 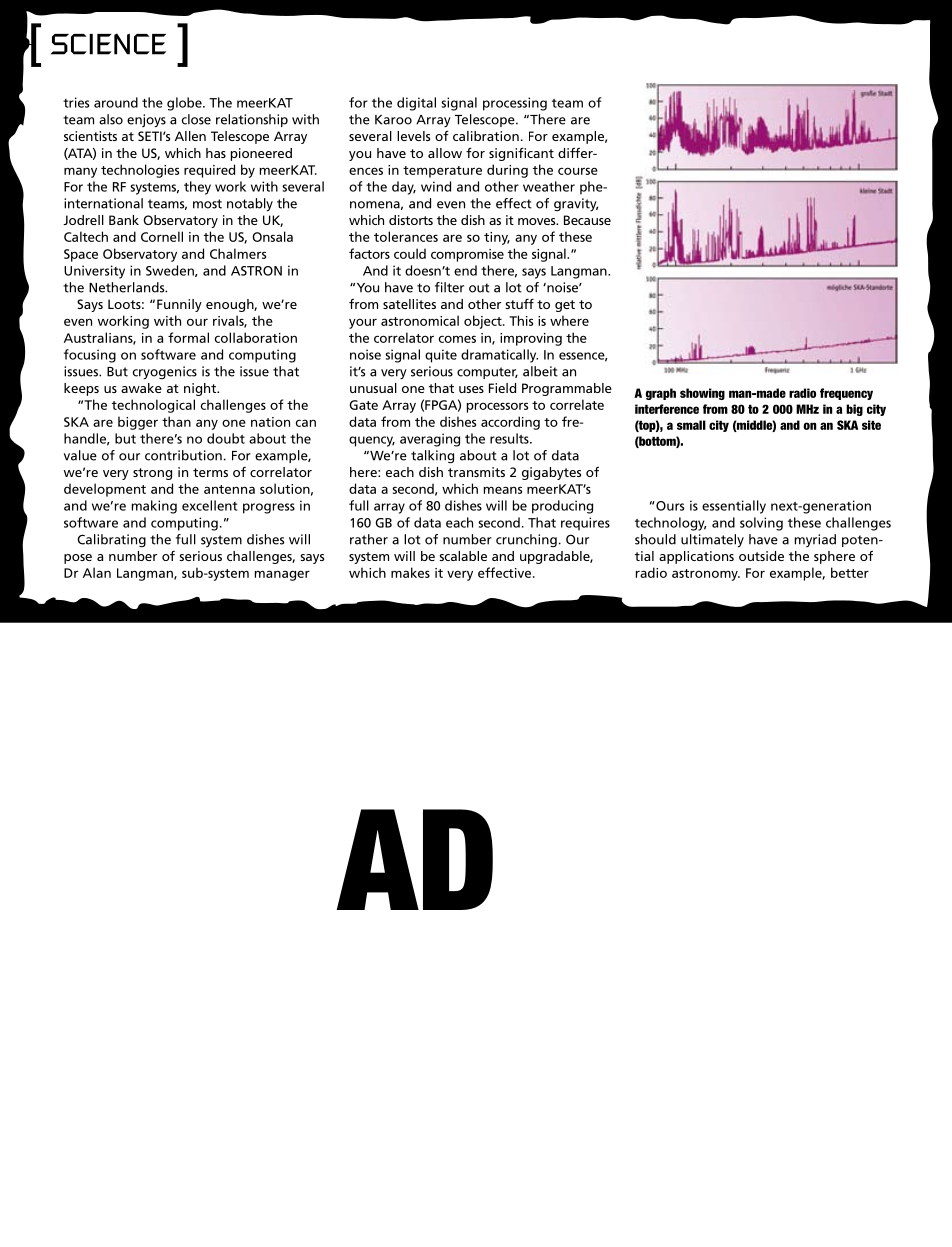 I want to click on processing, so click(x=515, y=104).
